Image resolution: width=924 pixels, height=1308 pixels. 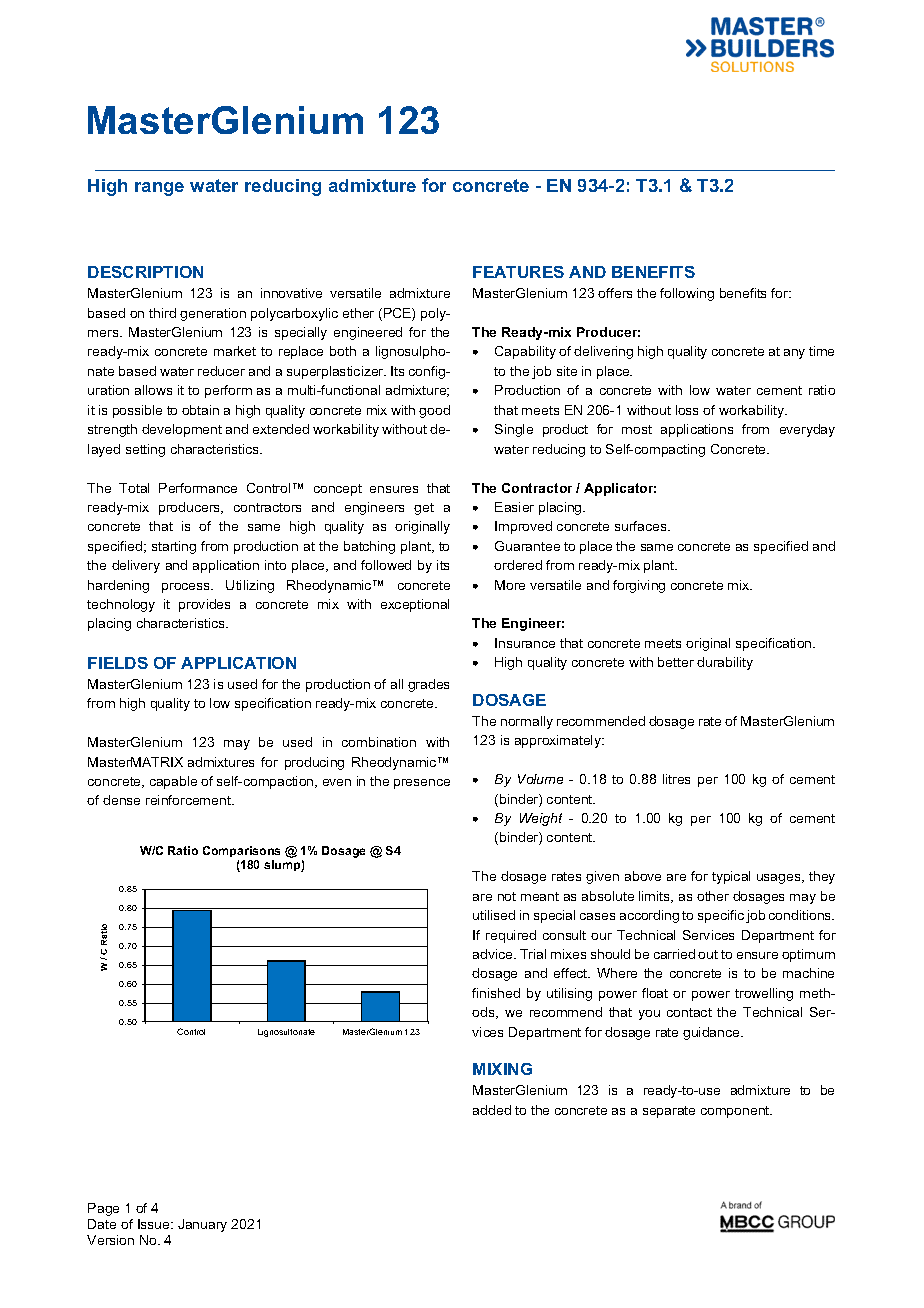 What do you see at coordinates (518, 565) in the document?
I see `ordered` at bounding box center [518, 565].
